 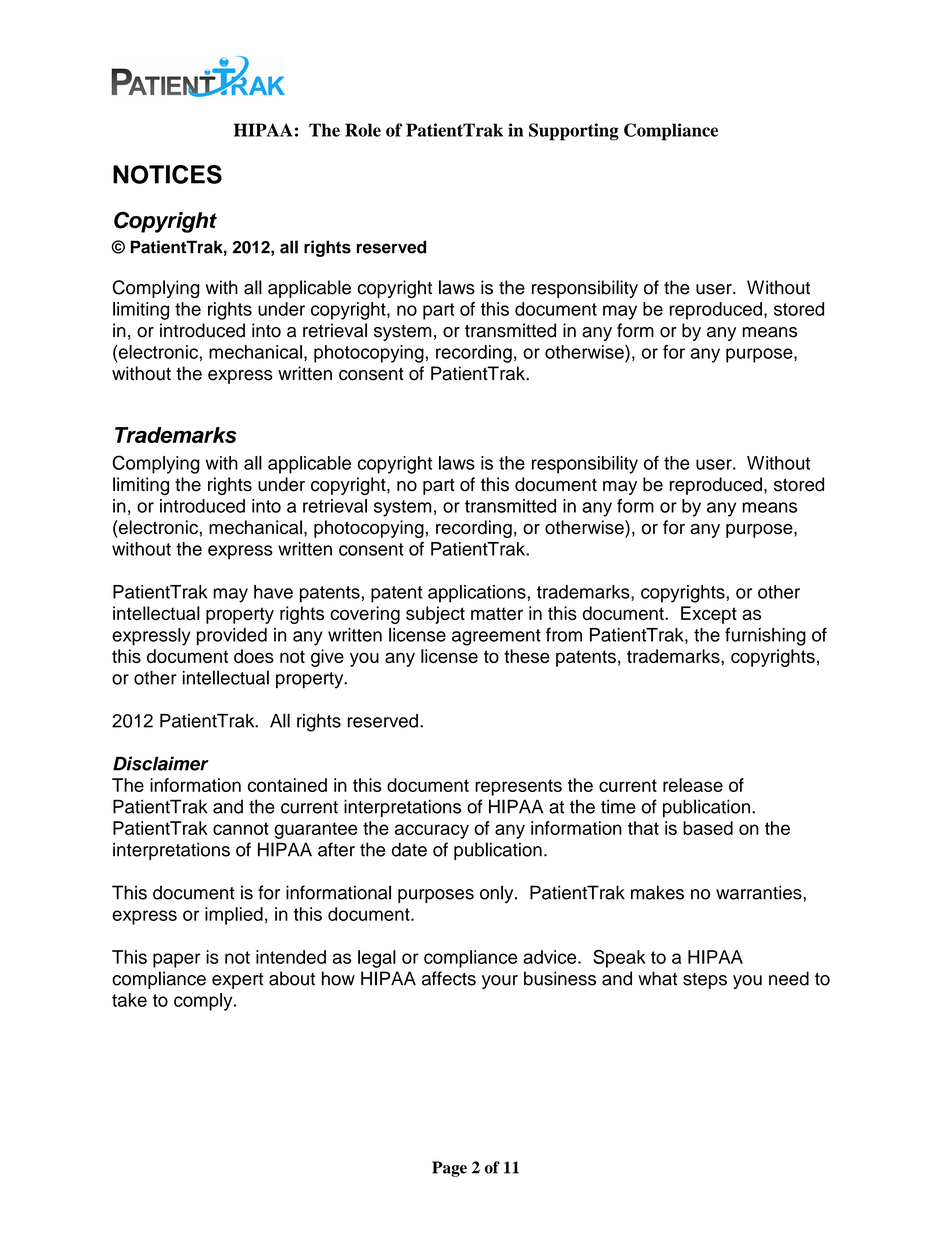 I want to click on provided, so click(x=232, y=637).
